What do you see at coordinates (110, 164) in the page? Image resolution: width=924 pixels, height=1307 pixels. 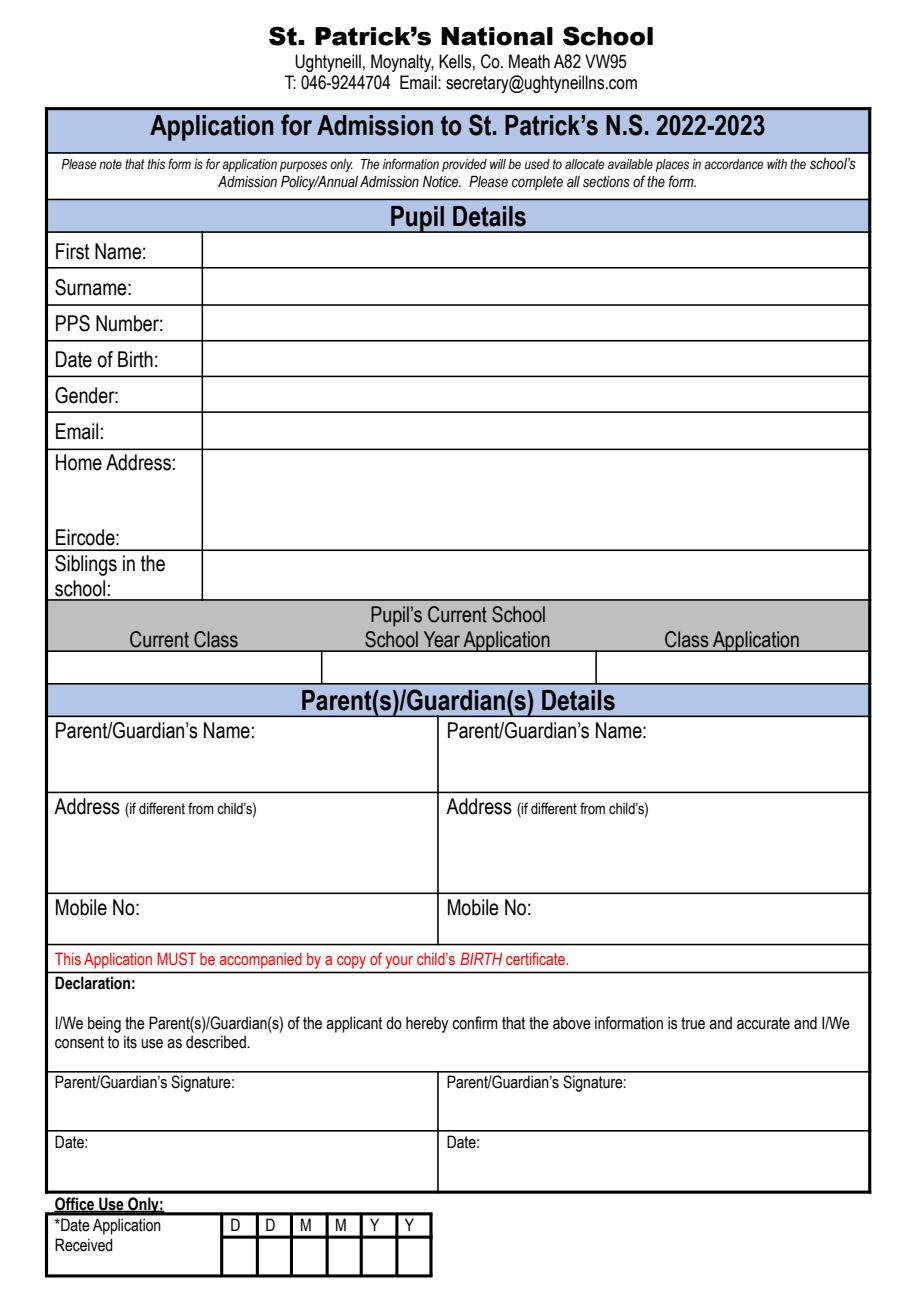 I see `note` at bounding box center [110, 164].
